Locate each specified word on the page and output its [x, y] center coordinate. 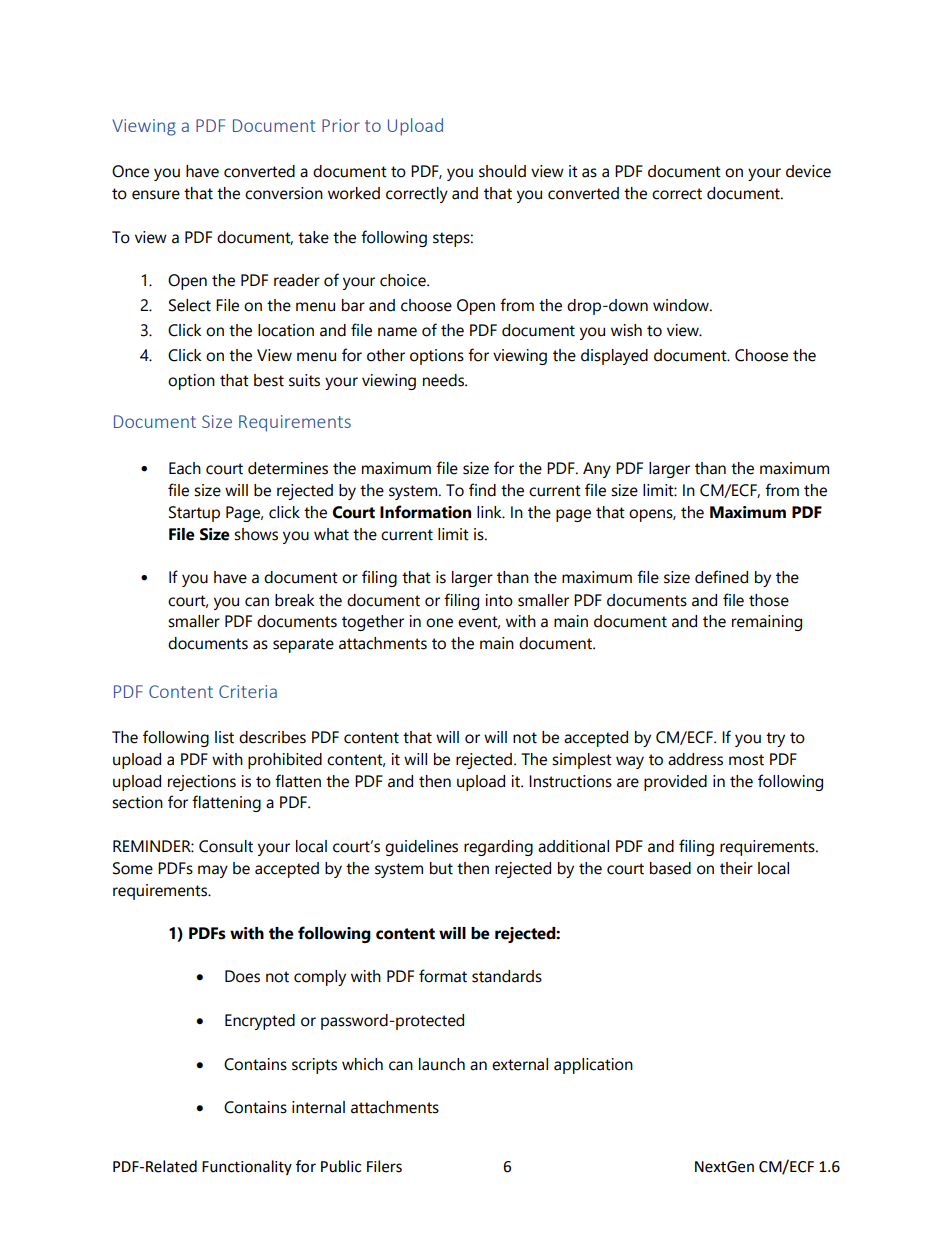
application [593, 1066]
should [502, 171]
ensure [156, 195]
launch [442, 1064]
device [808, 171]
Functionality [247, 1167]
